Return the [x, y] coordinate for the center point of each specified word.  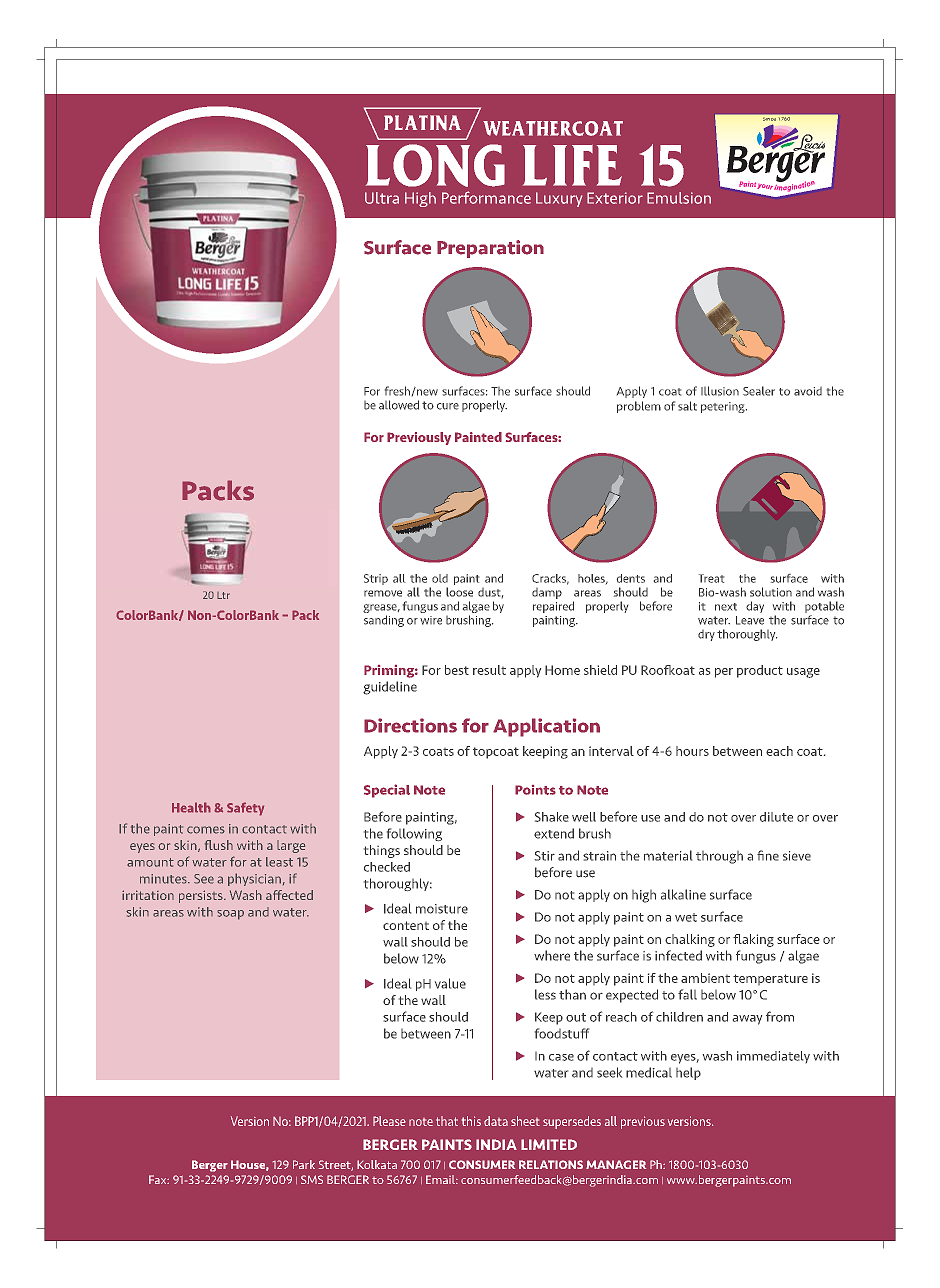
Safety [245, 809]
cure [448, 406]
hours [692, 751]
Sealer [759, 391]
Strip [376, 579]
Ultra [382, 198]
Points [535, 790]
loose [459, 592]
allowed [399, 405]
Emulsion [679, 198]
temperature [770, 979]
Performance [486, 197]
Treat [711, 578]
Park [304, 1164]
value [450, 983]
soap [230, 915]
